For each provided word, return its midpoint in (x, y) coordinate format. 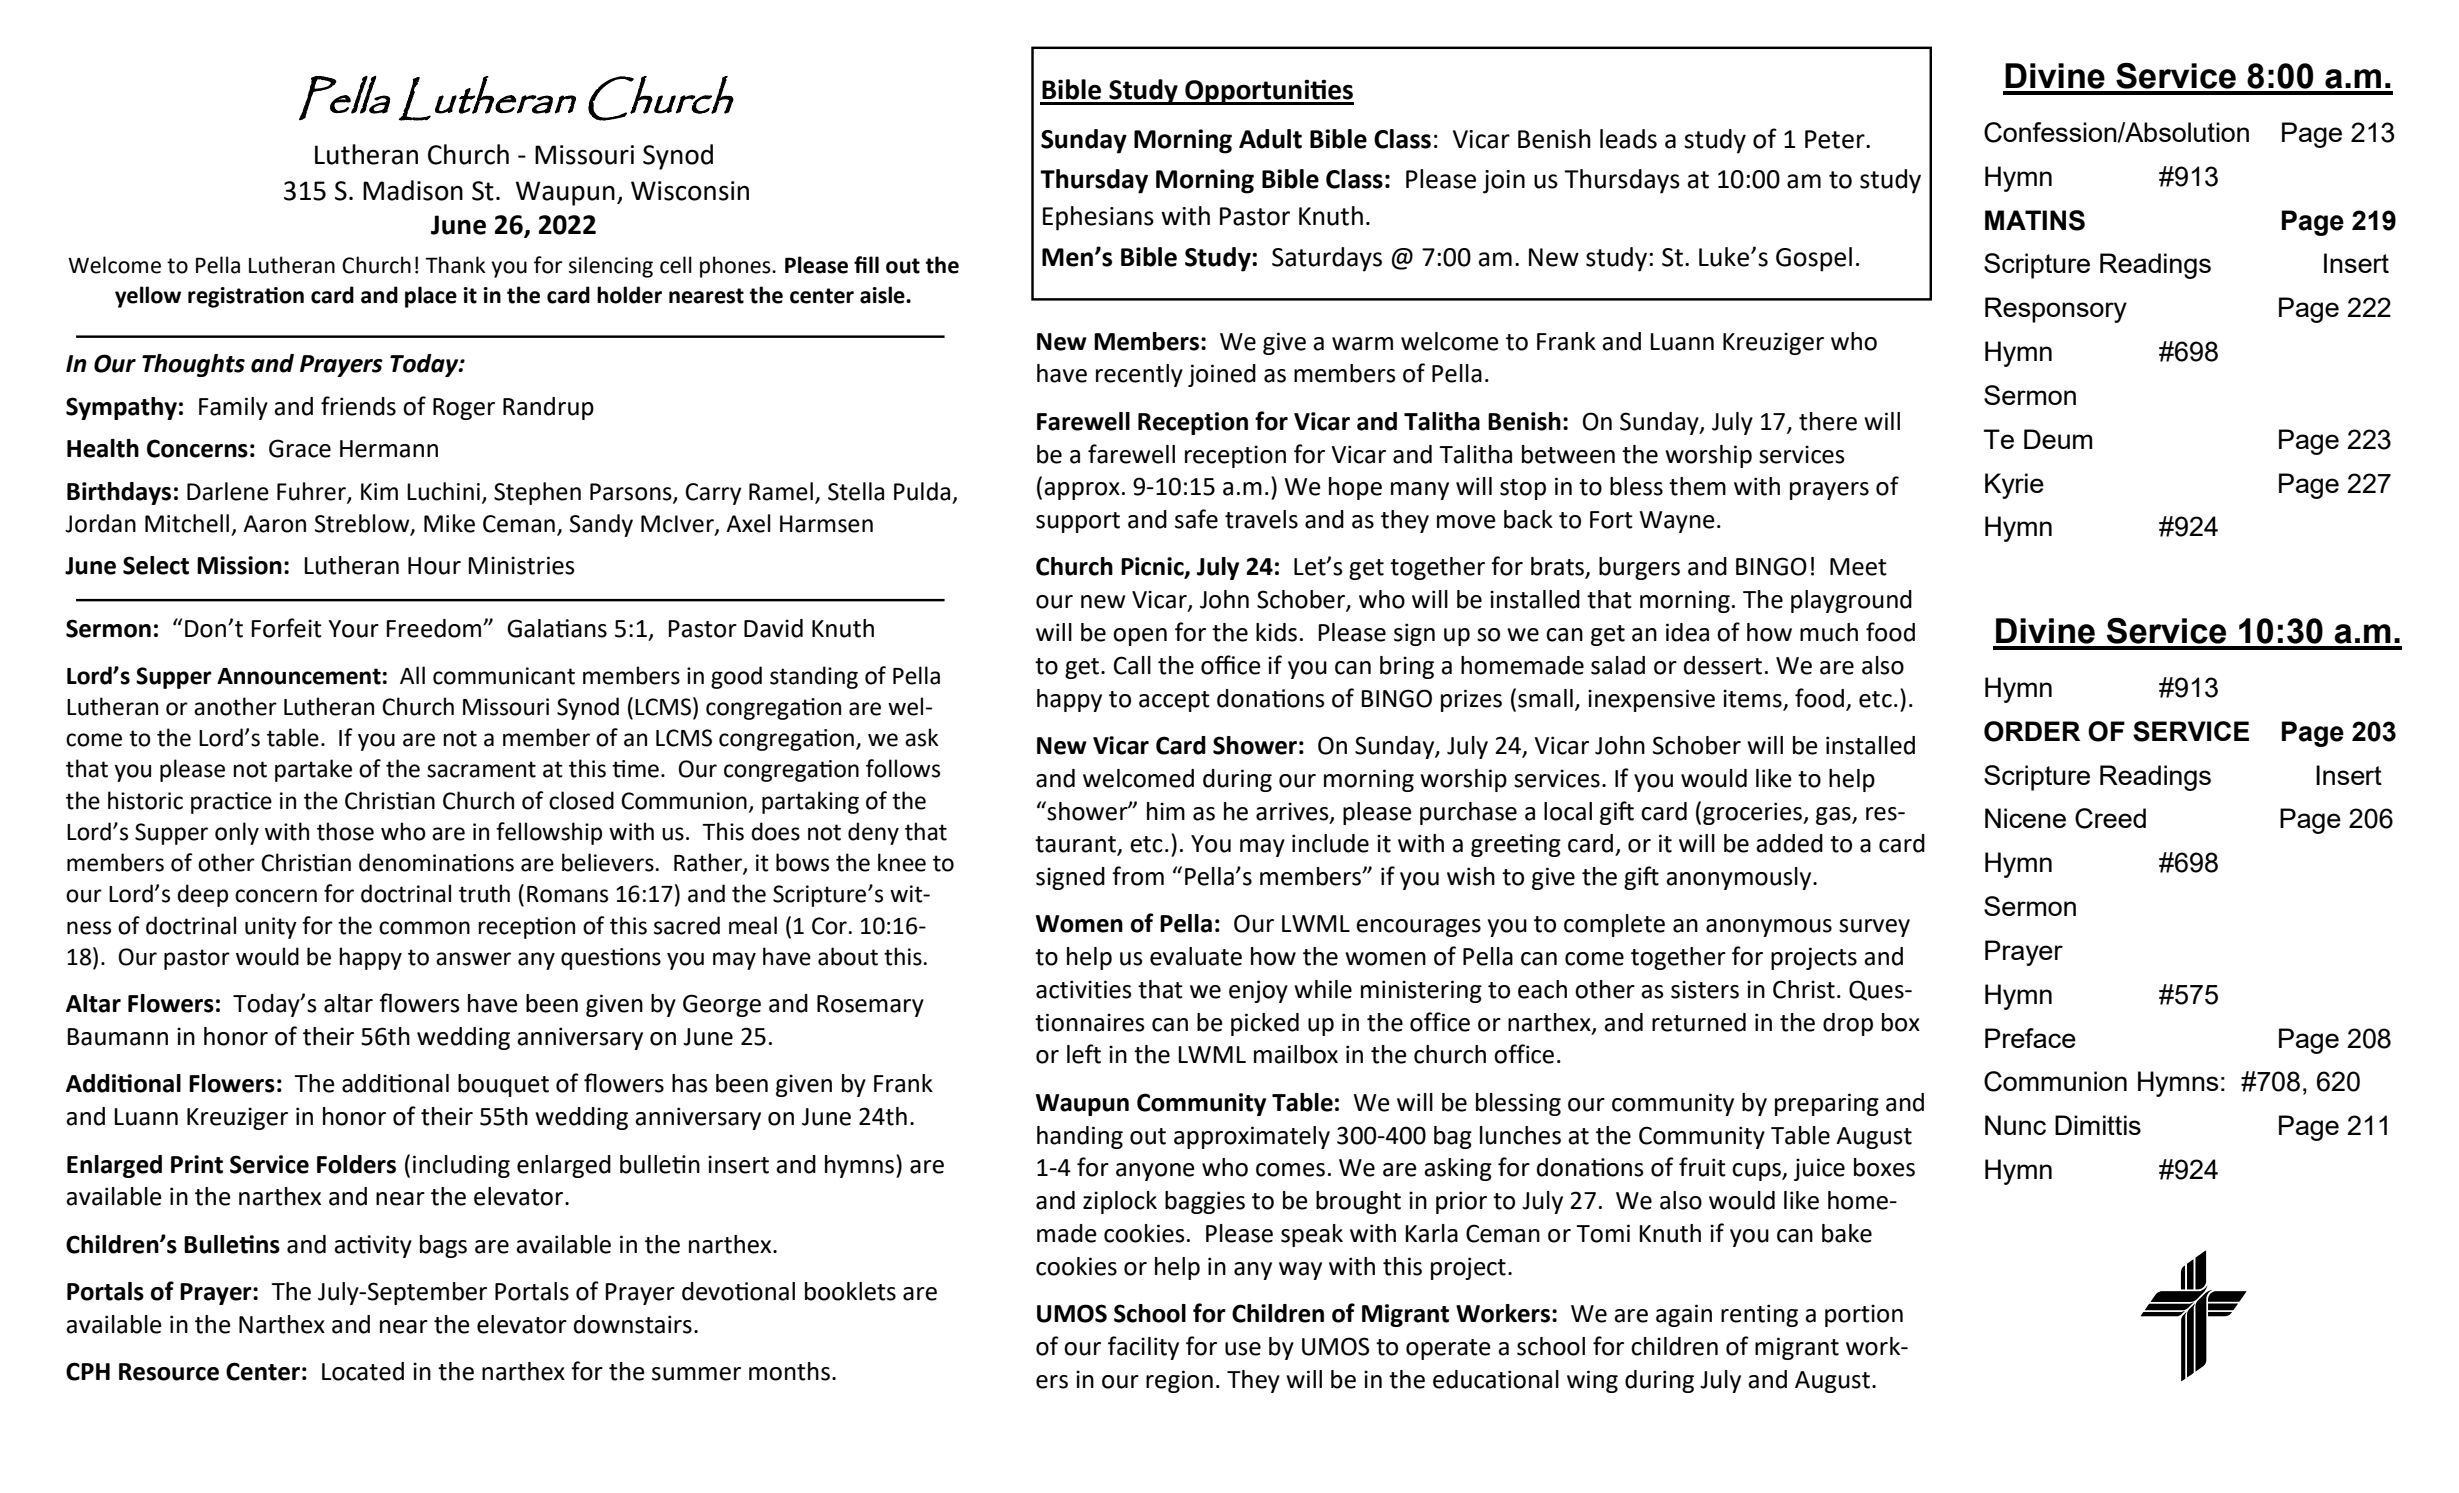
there (1828, 421)
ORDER (2032, 731)
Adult (1270, 139)
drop (1848, 1024)
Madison (413, 190)
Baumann (117, 1037)
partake (313, 770)
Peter (1836, 139)
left (1084, 1054)
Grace (300, 448)
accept (1174, 701)
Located (363, 1371)
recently (1139, 375)
